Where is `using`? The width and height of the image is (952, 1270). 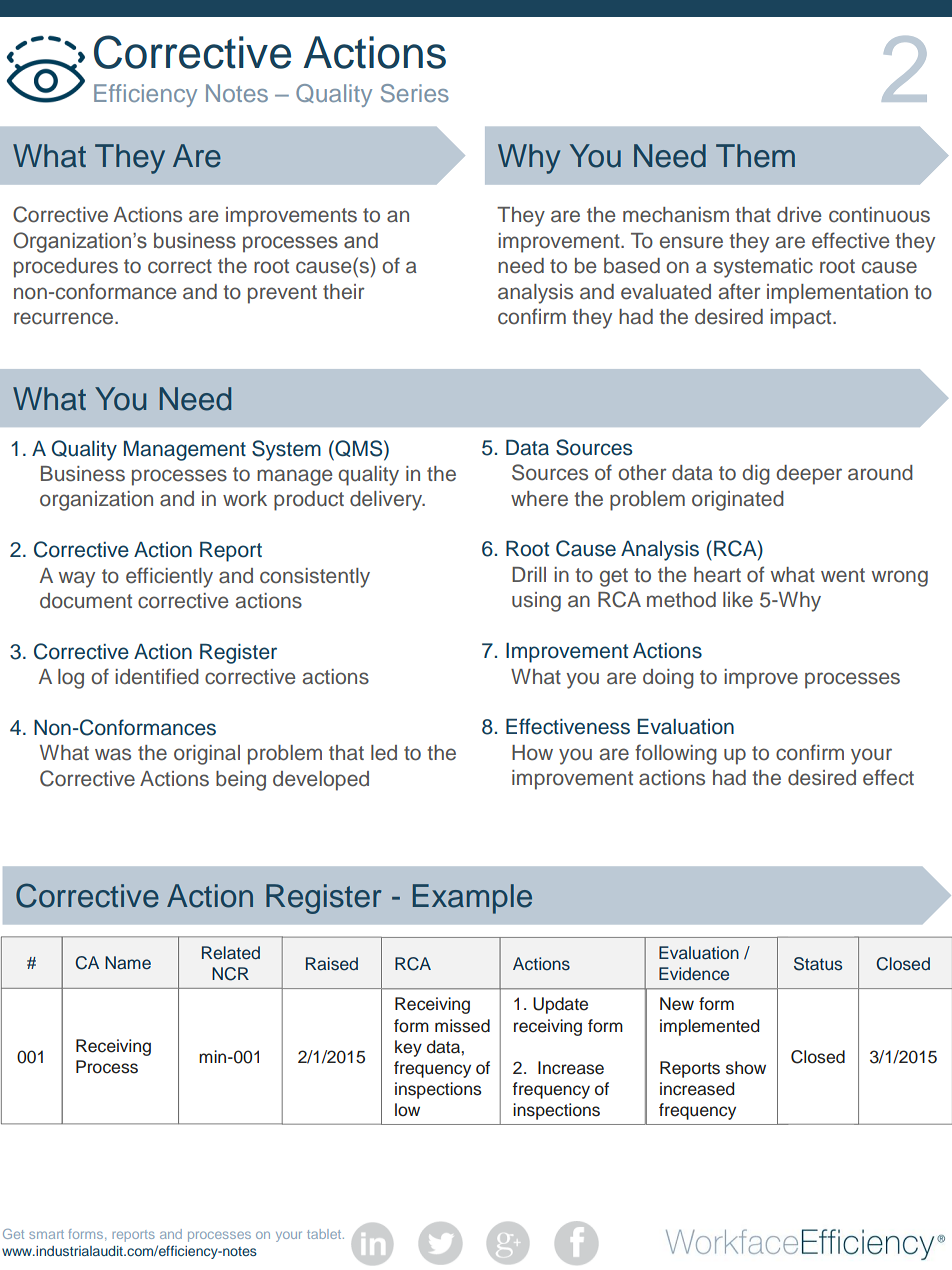 using is located at coordinates (536, 602).
